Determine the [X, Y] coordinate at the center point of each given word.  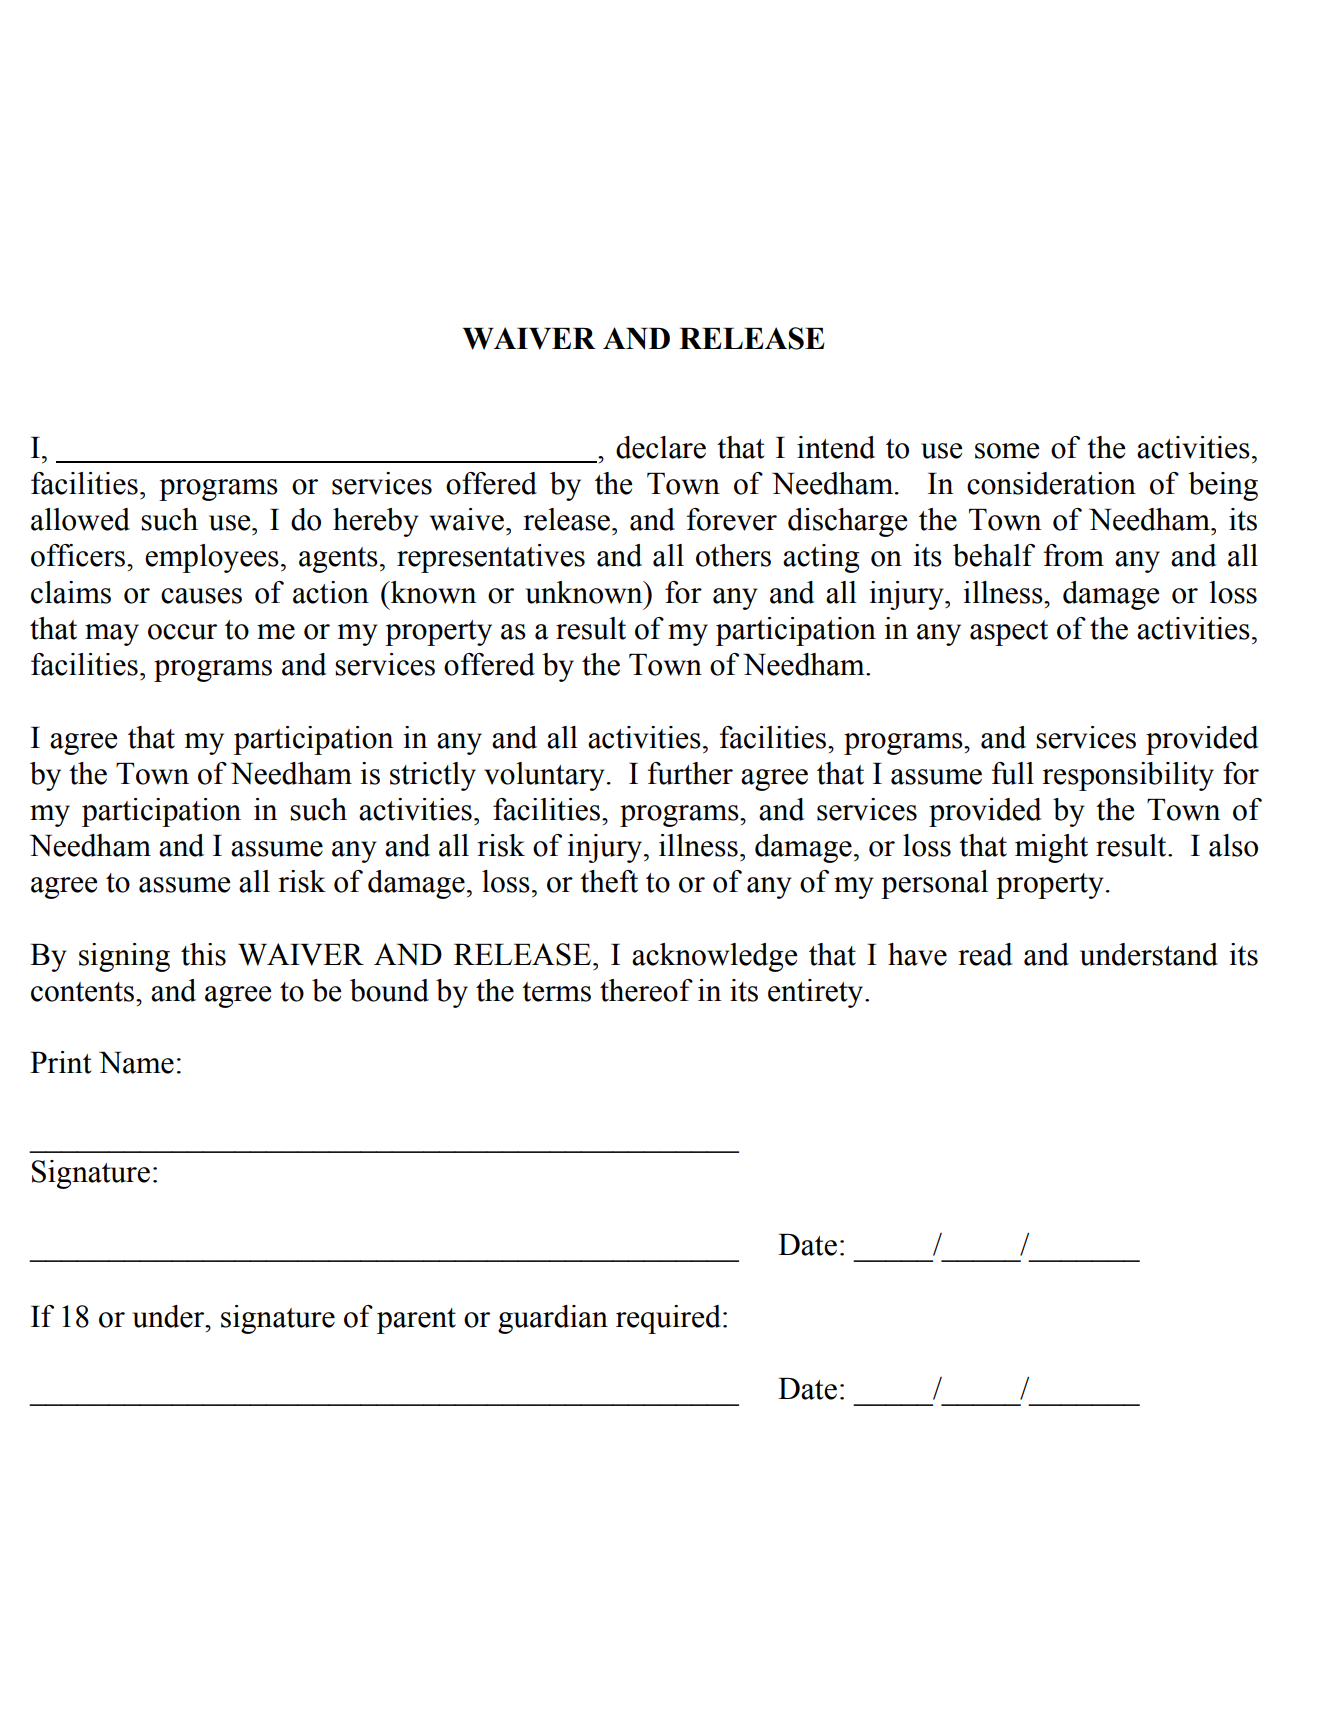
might [1051, 848]
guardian [553, 1319]
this [203, 954]
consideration [1051, 483]
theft [609, 881]
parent [416, 1321]
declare [661, 447]
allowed [80, 519]
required [668, 1319]
